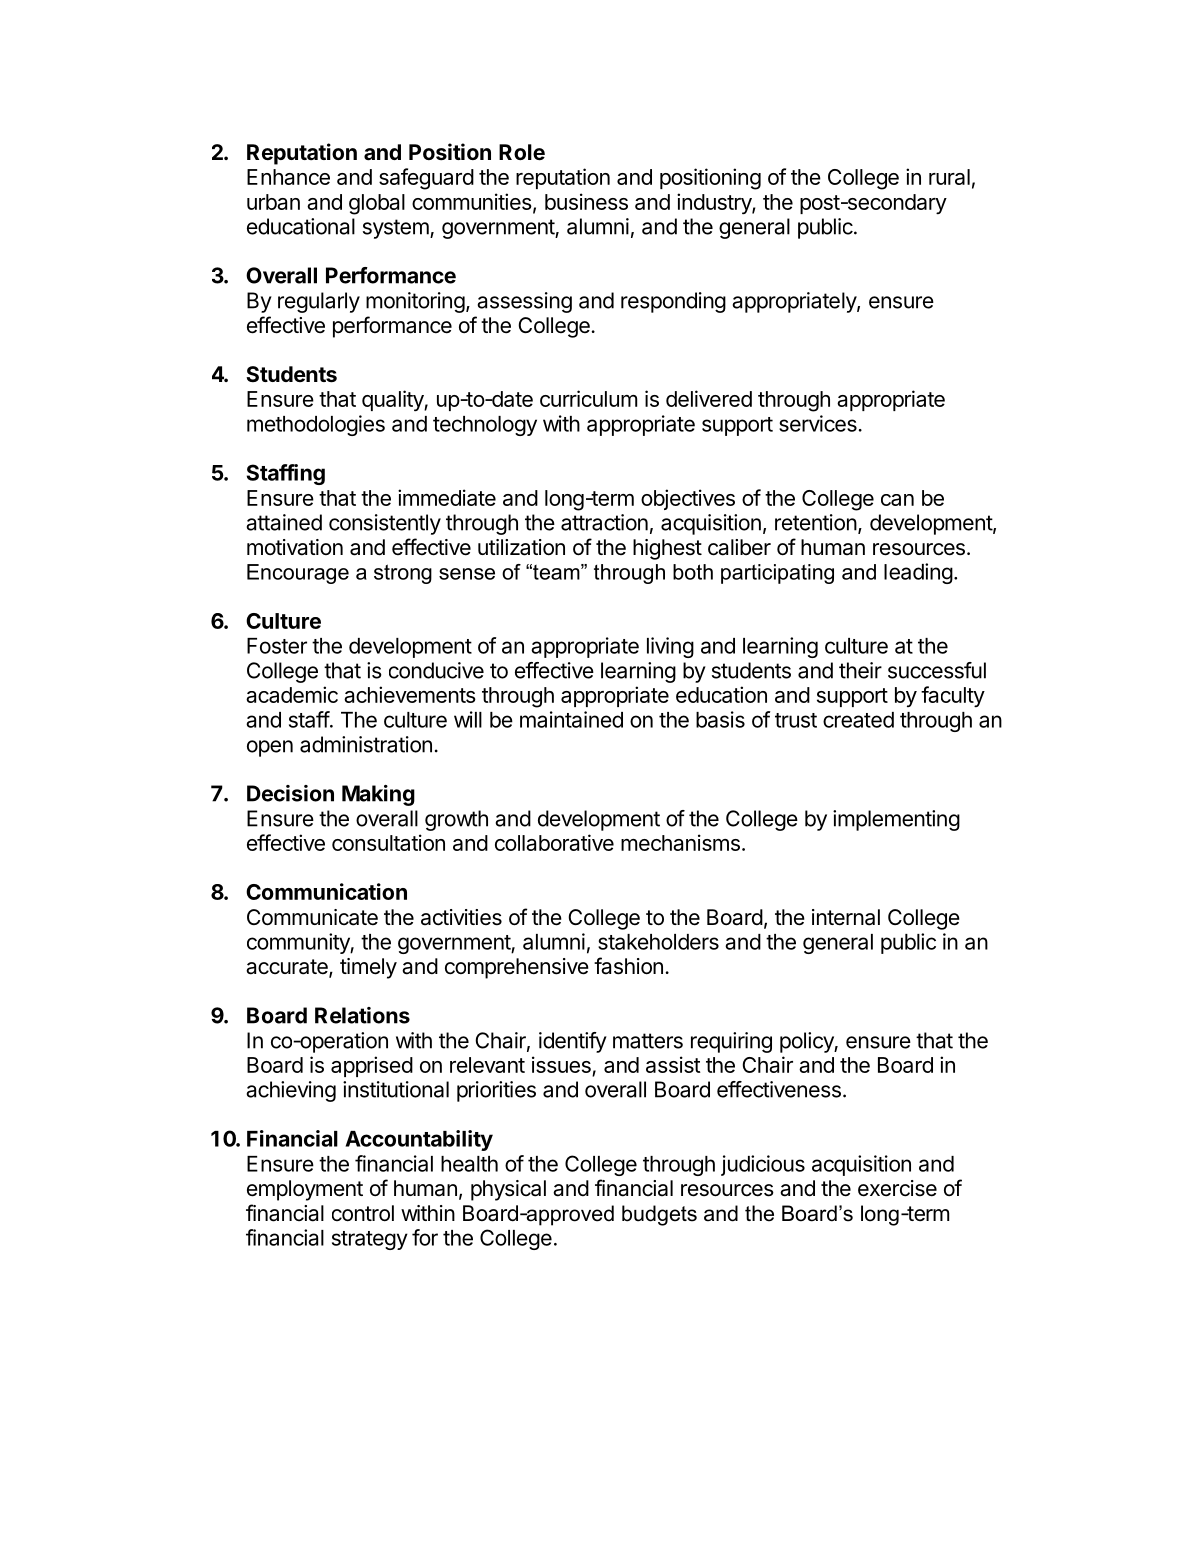 This screenshot has height=1544, width=1193. Describe the element at coordinates (377, 204) in the screenshot. I see `global` at that location.
